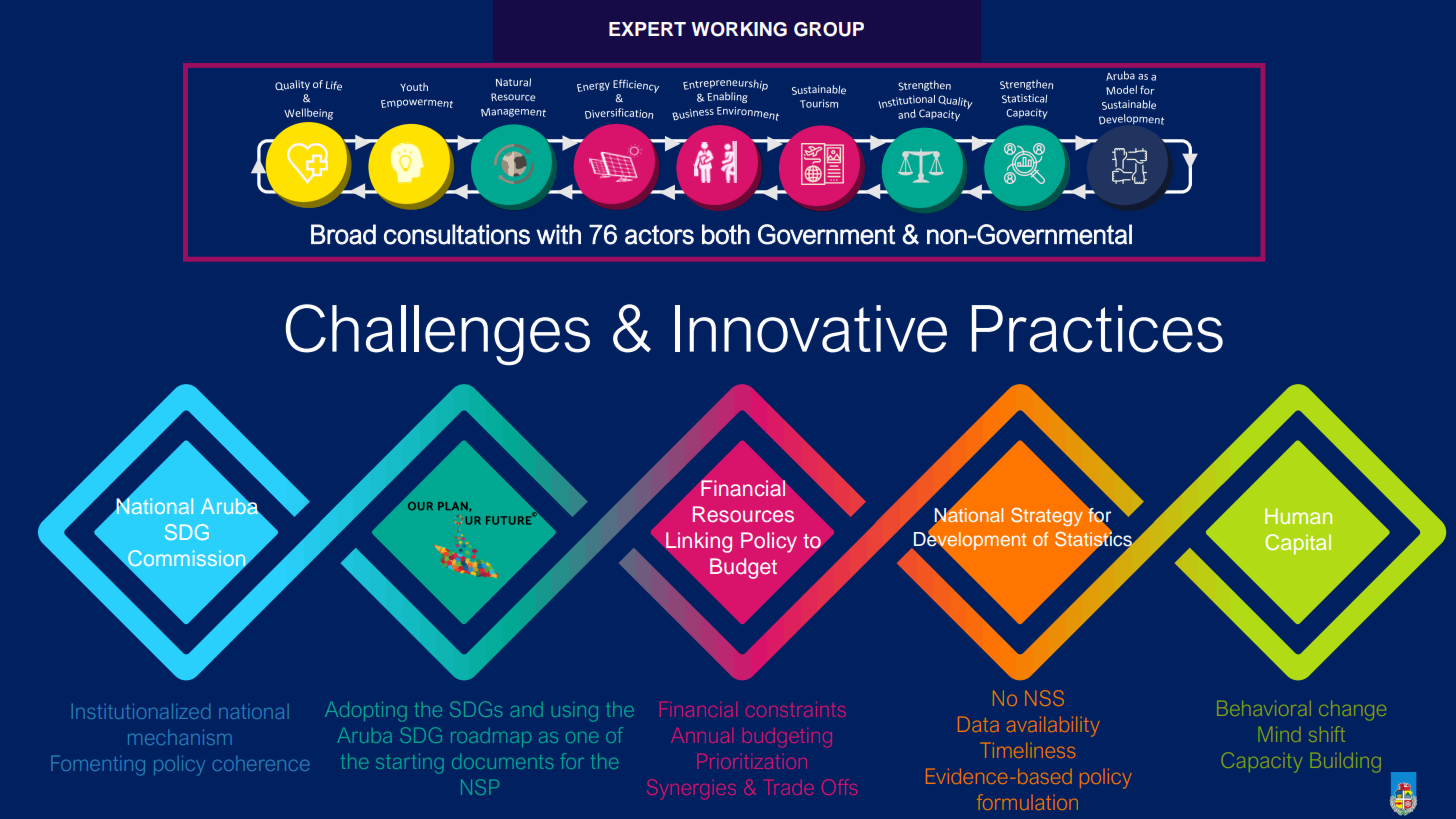 The width and height of the document is (1456, 819). Describe the element at coordinates (811, 329) in the document. I see `Innovative` at that location.
